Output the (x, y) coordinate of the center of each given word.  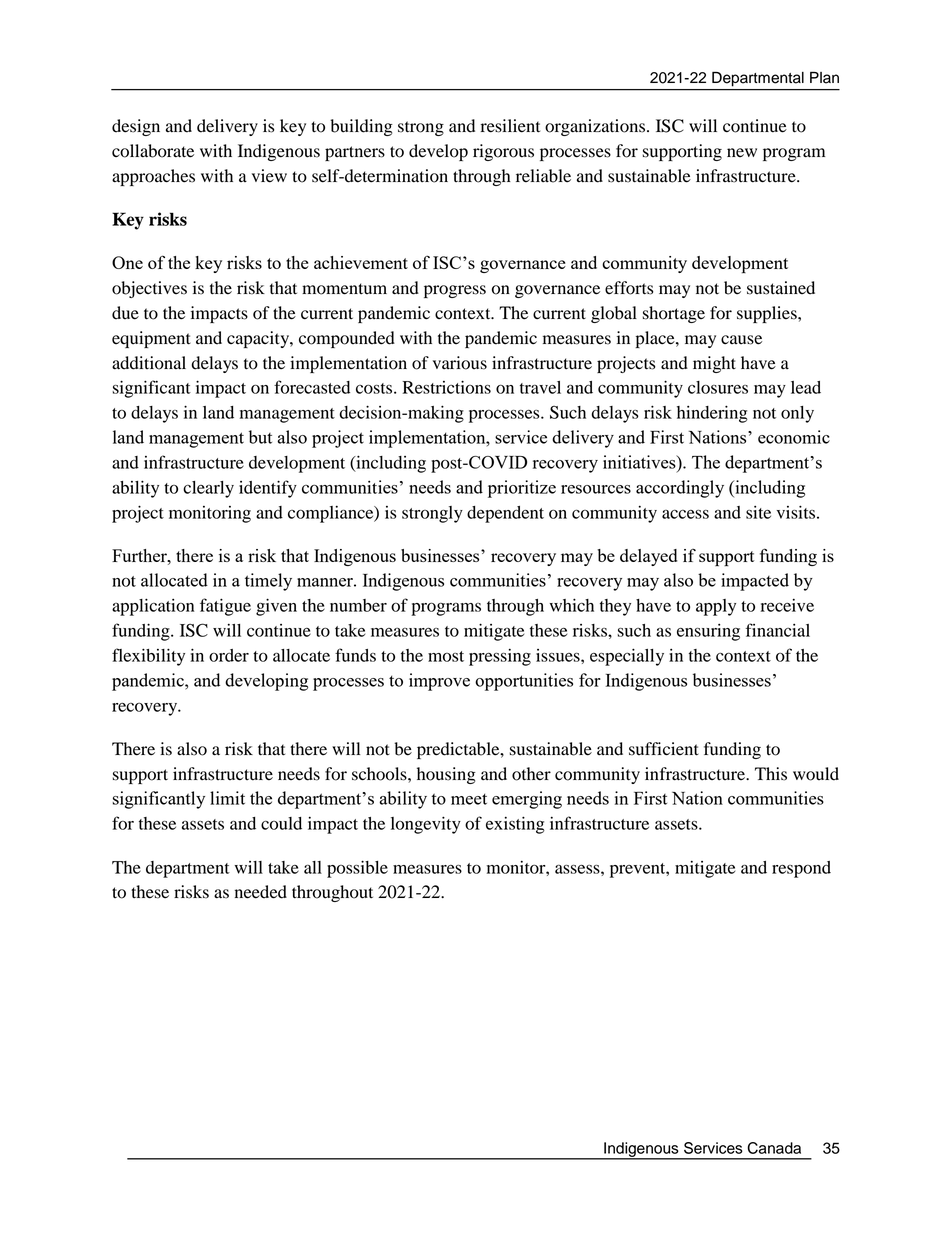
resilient (510, 126)
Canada (774, 1148)
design (136, 127)
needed (261, 892)
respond (801, 869)
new (742, 152)
